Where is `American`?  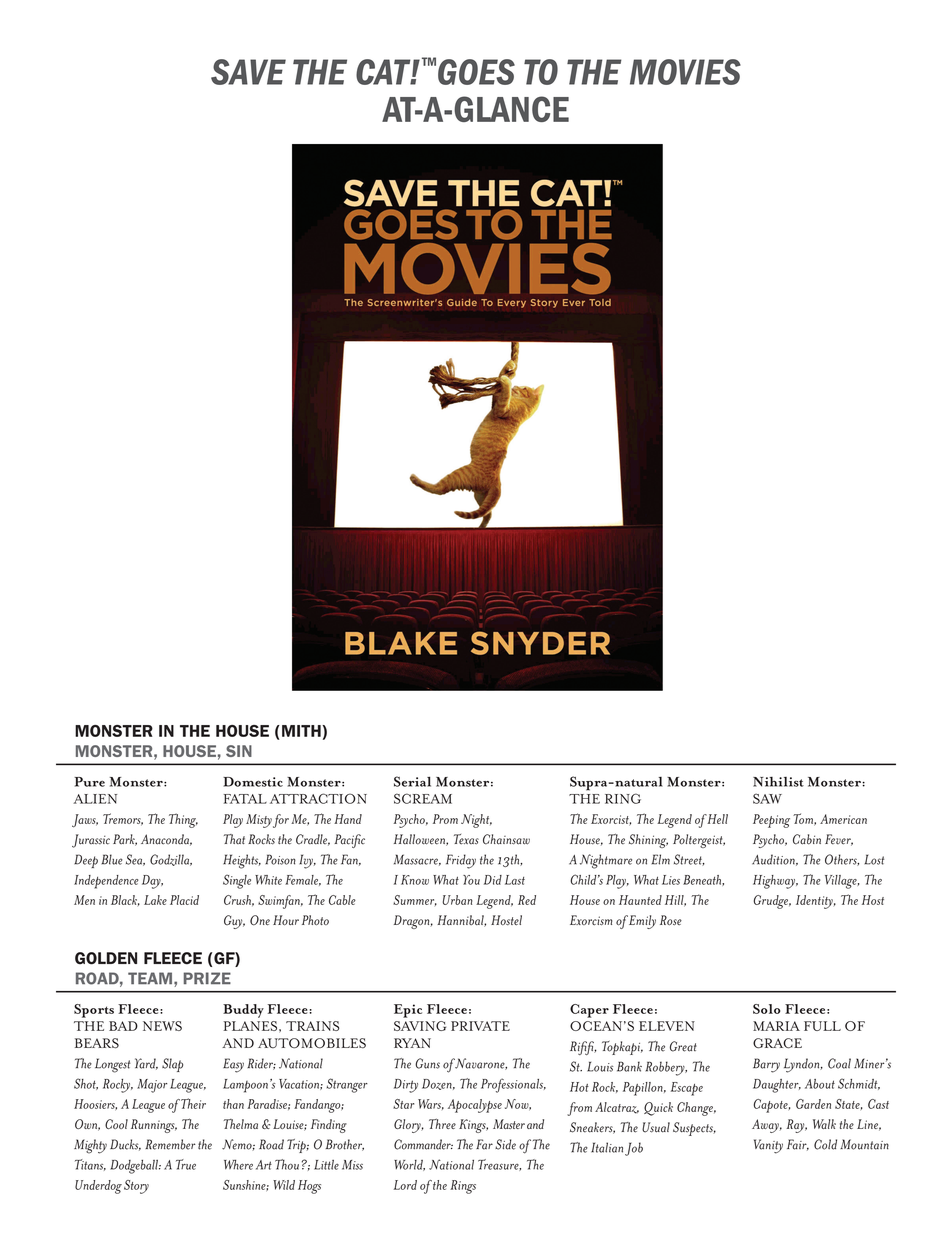
American is located at coordinates (843, 819).
